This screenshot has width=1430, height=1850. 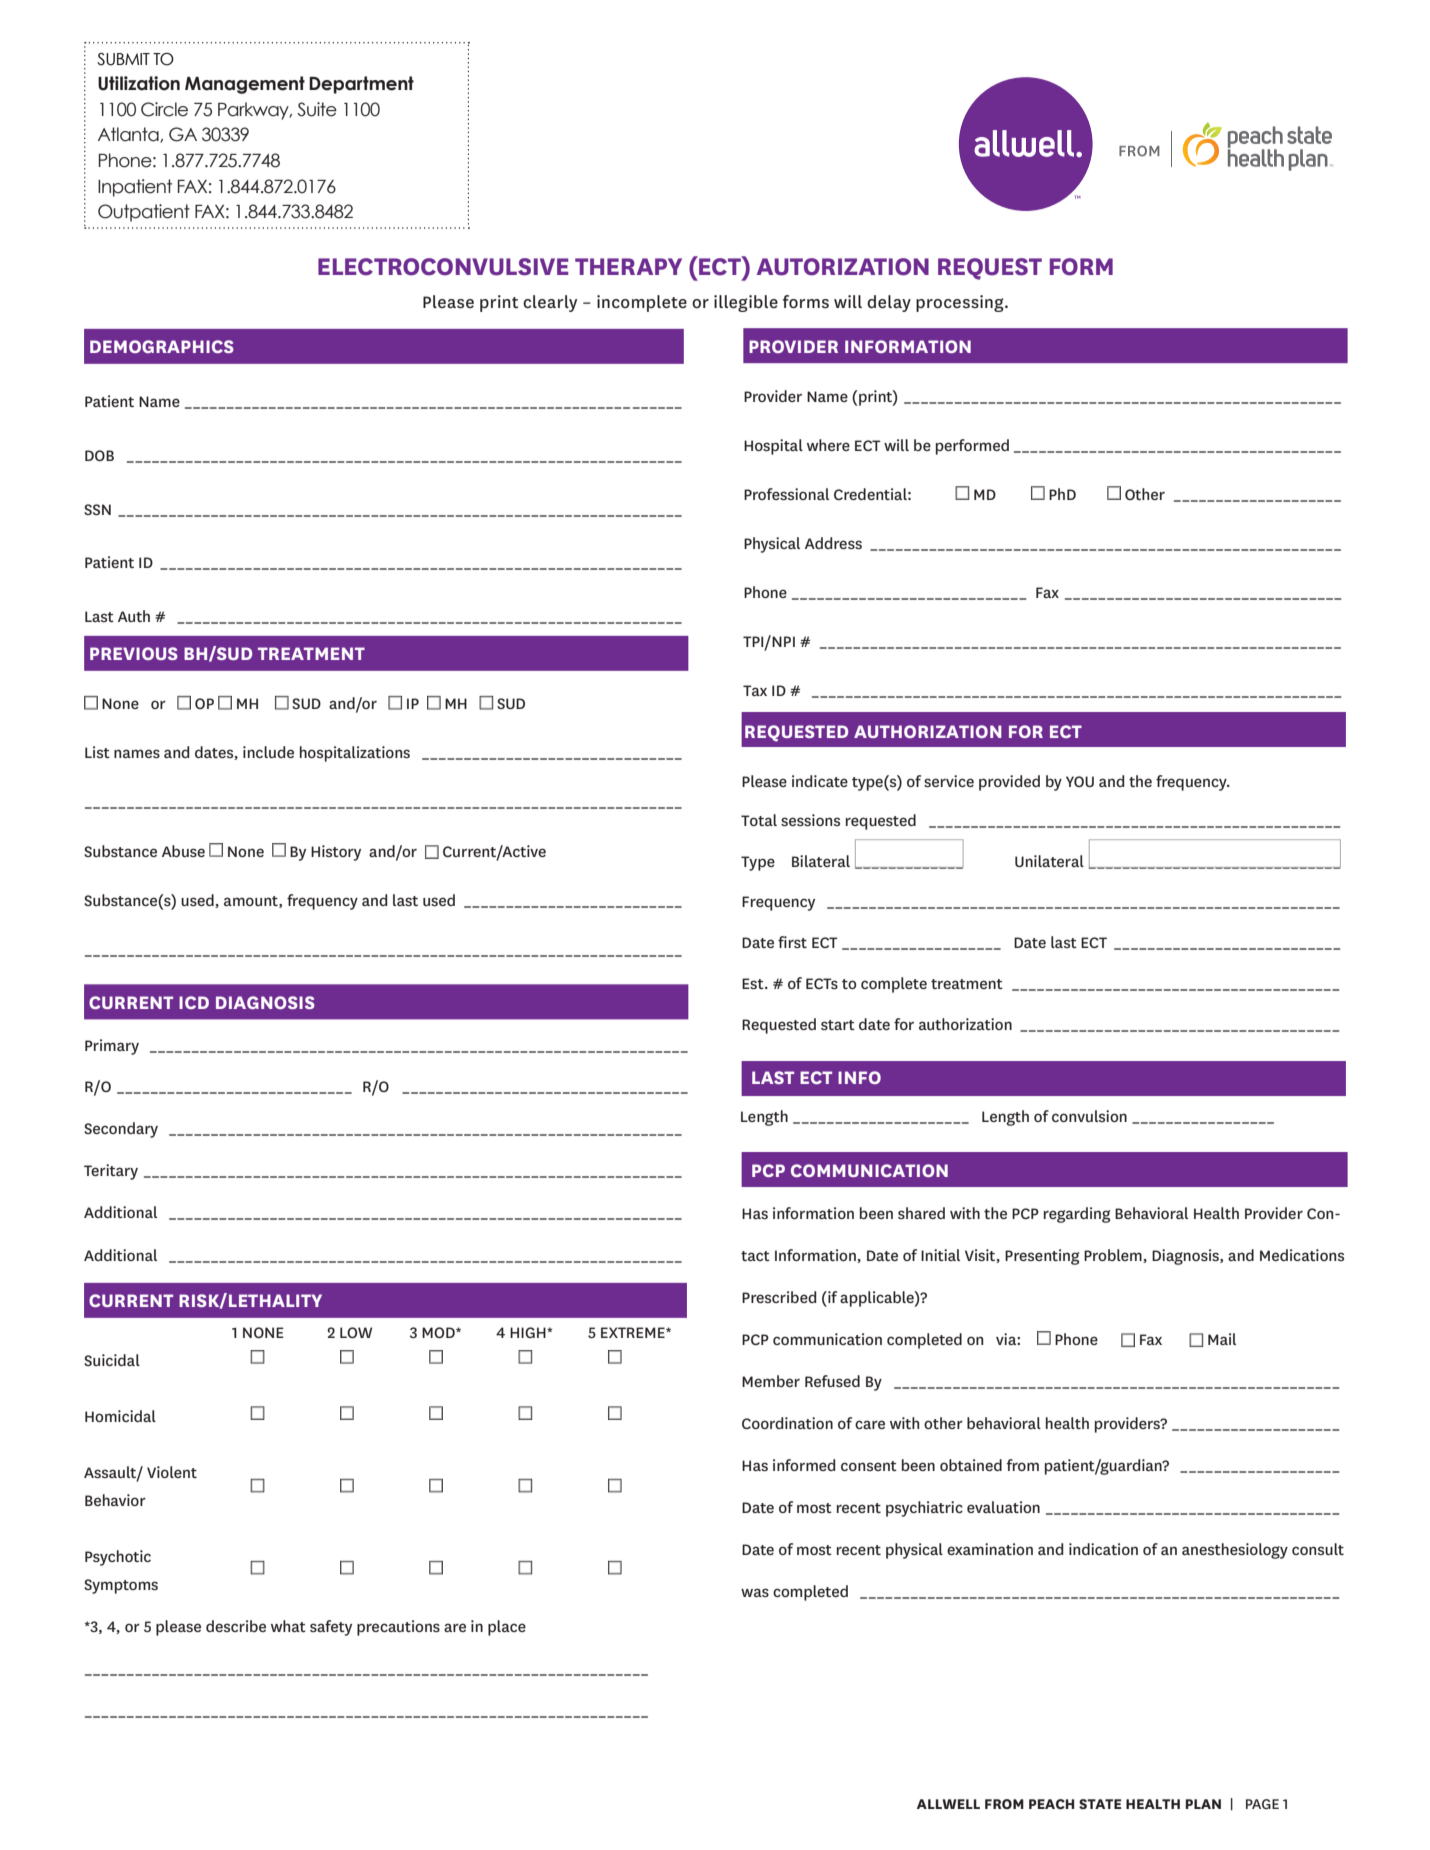 What do you see at coordinates (628, 266) in the screenshot?
I see `THERAPY` at bounding box center [628, 266].
